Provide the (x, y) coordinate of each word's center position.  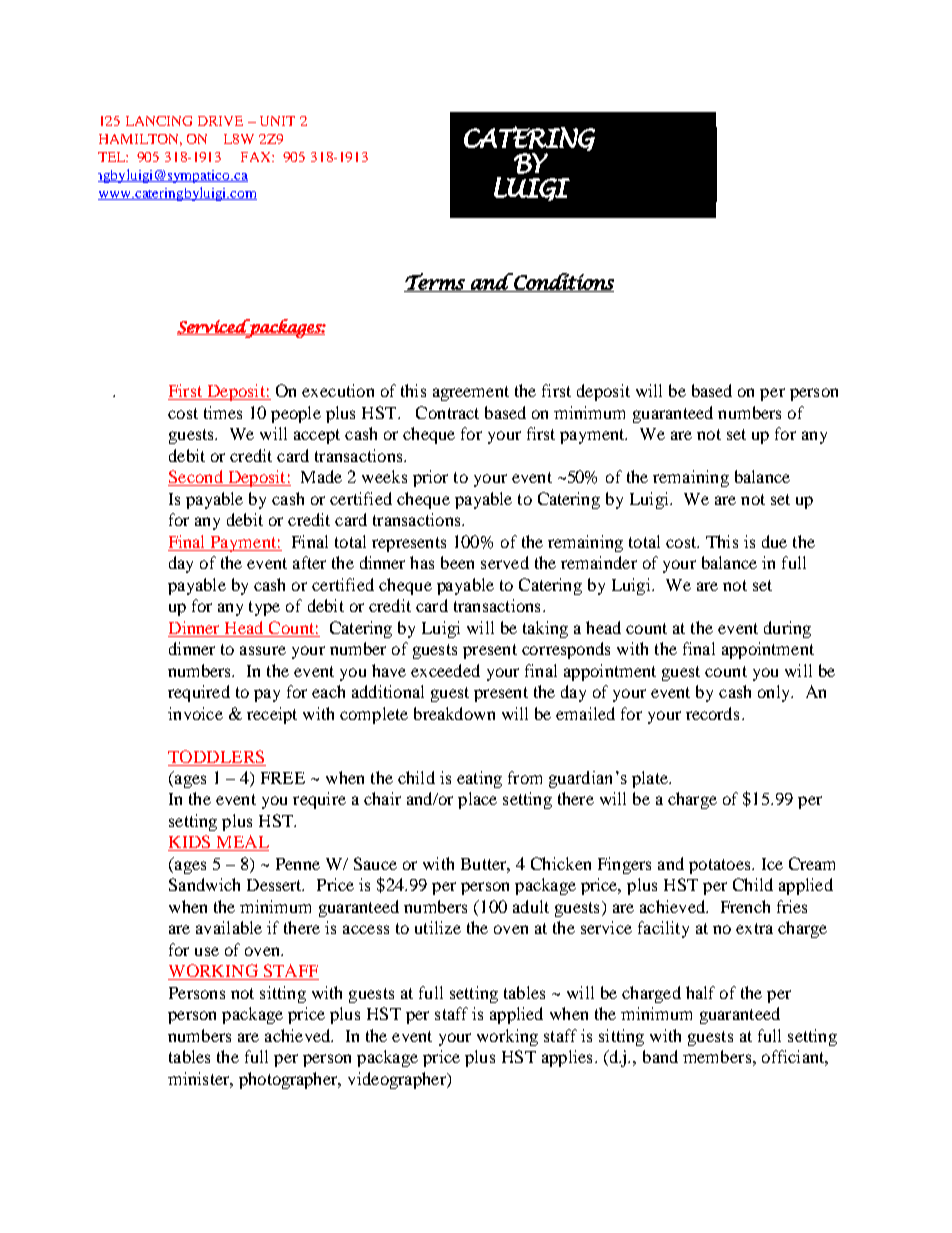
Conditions (563, 282)
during (787, 629)
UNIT (277, 121)
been (457, 562)
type (264, 608)
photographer (289, 1080)
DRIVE (220, 121)
